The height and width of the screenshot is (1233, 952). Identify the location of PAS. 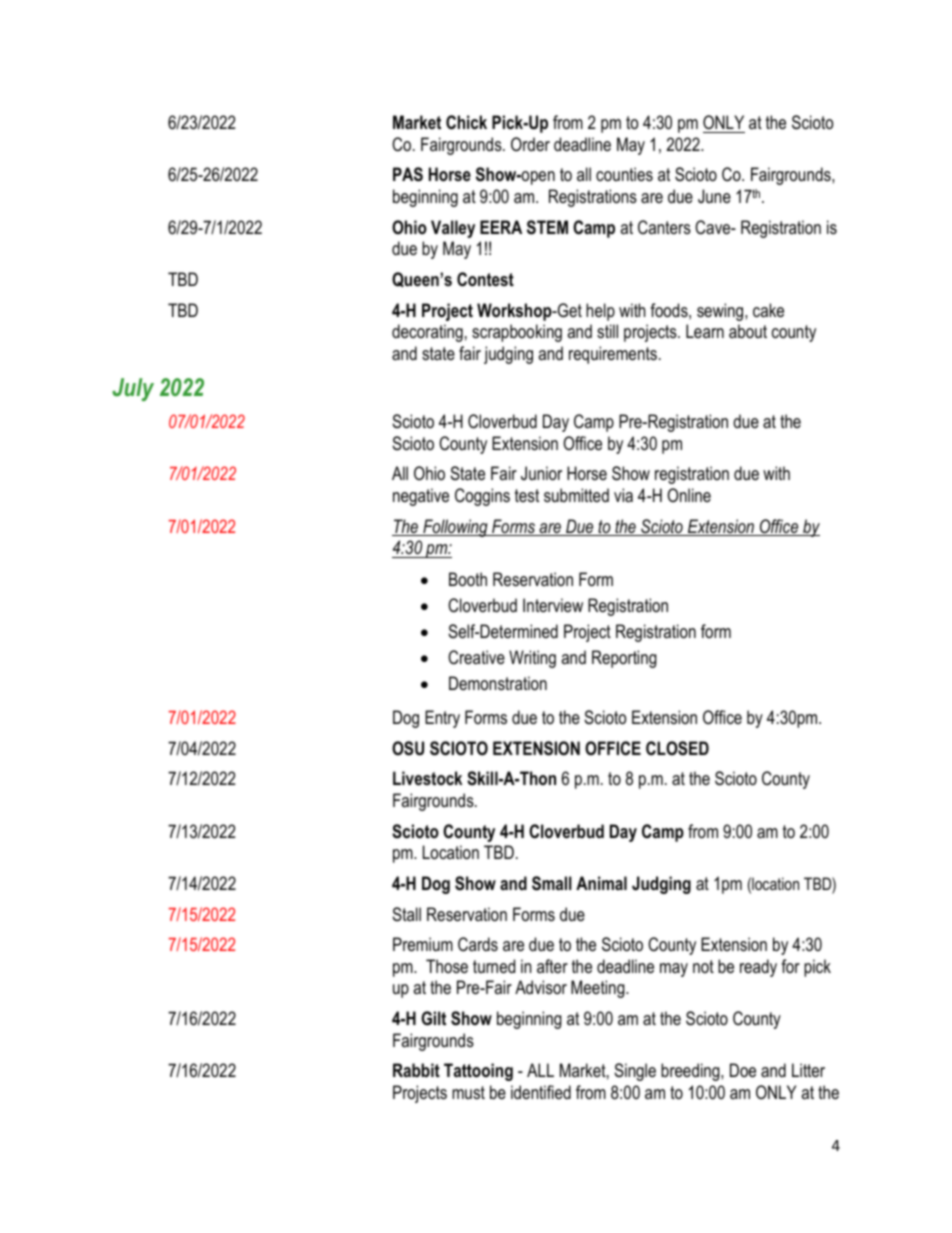
(408, 174).
